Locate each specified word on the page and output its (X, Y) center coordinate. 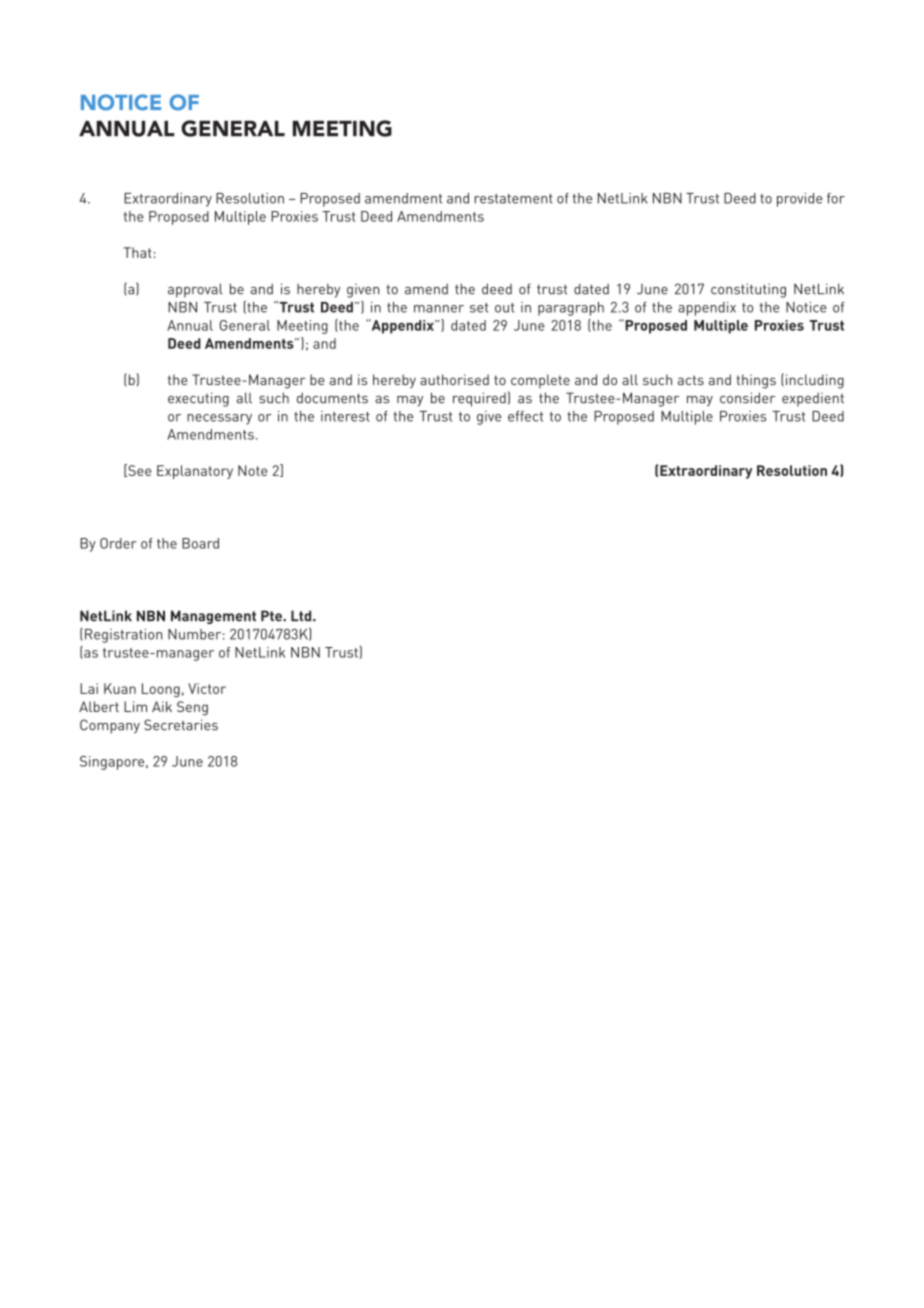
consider (747, 398)
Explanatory (195, 472)
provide (800, 200)
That (137, 252)
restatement (514, 199)
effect (525, 416)
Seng (192, 708)
